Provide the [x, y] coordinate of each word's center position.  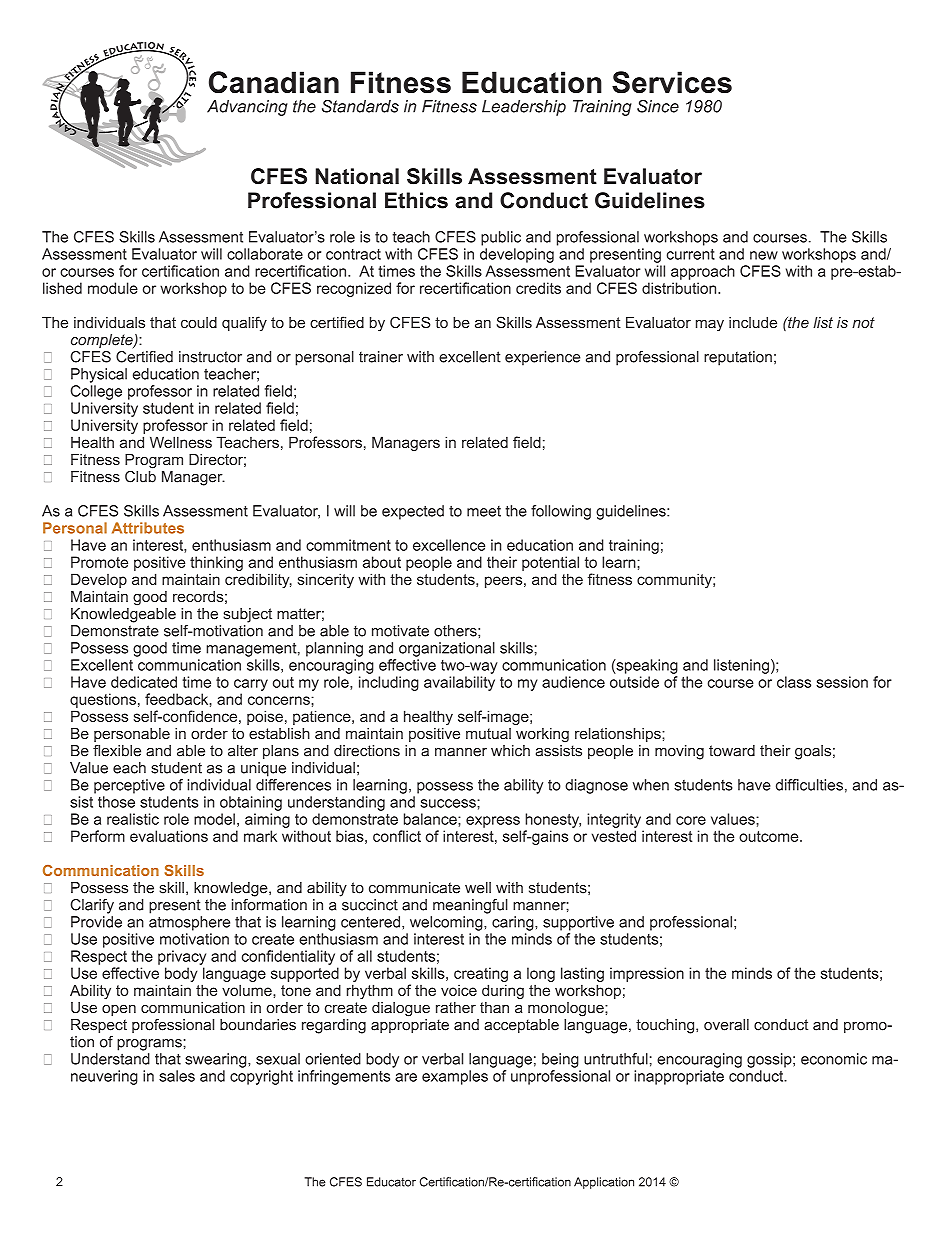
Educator [391, 1182]
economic [834, 1059]
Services [672, 82]
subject [247, 615]
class [794, 682]
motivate [400, 631]
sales [177, 1076]
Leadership [524, 108]
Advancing [247, 108]
